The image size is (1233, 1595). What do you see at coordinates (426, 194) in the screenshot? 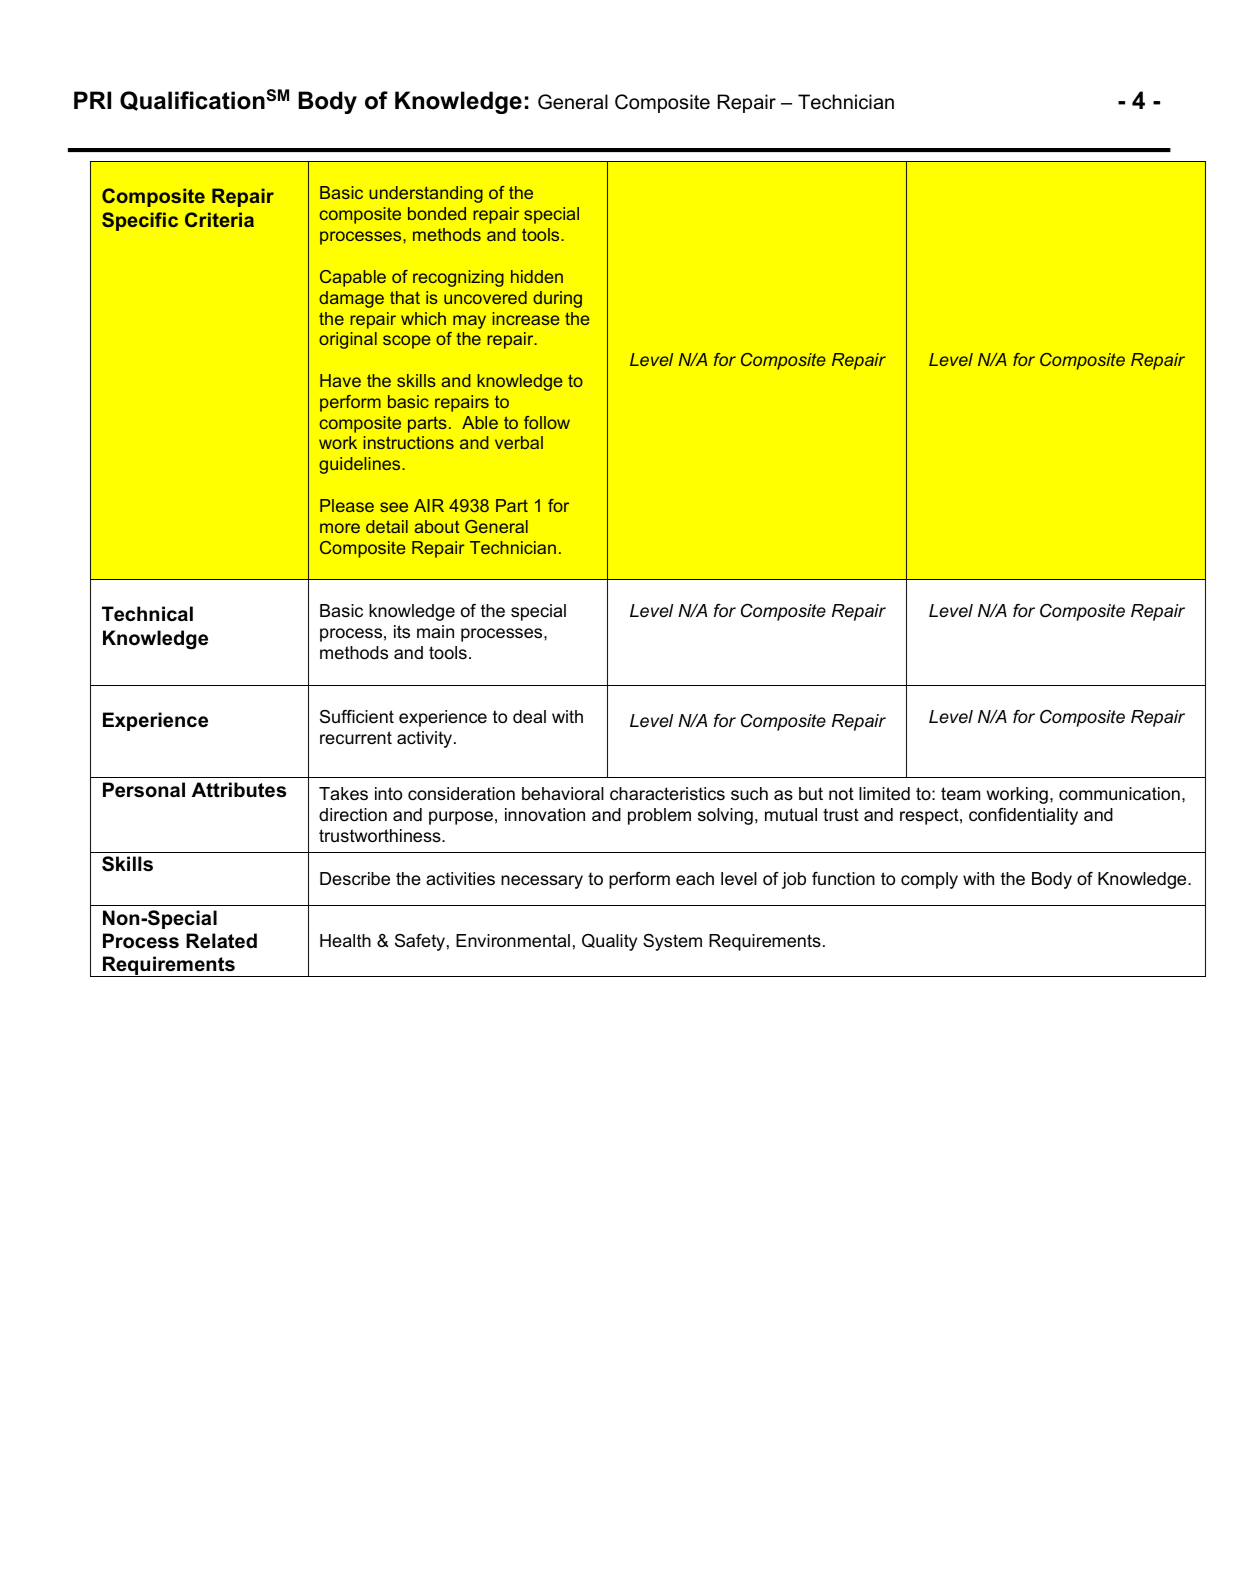
I see `understanding` at bounding box center [426, 194].
